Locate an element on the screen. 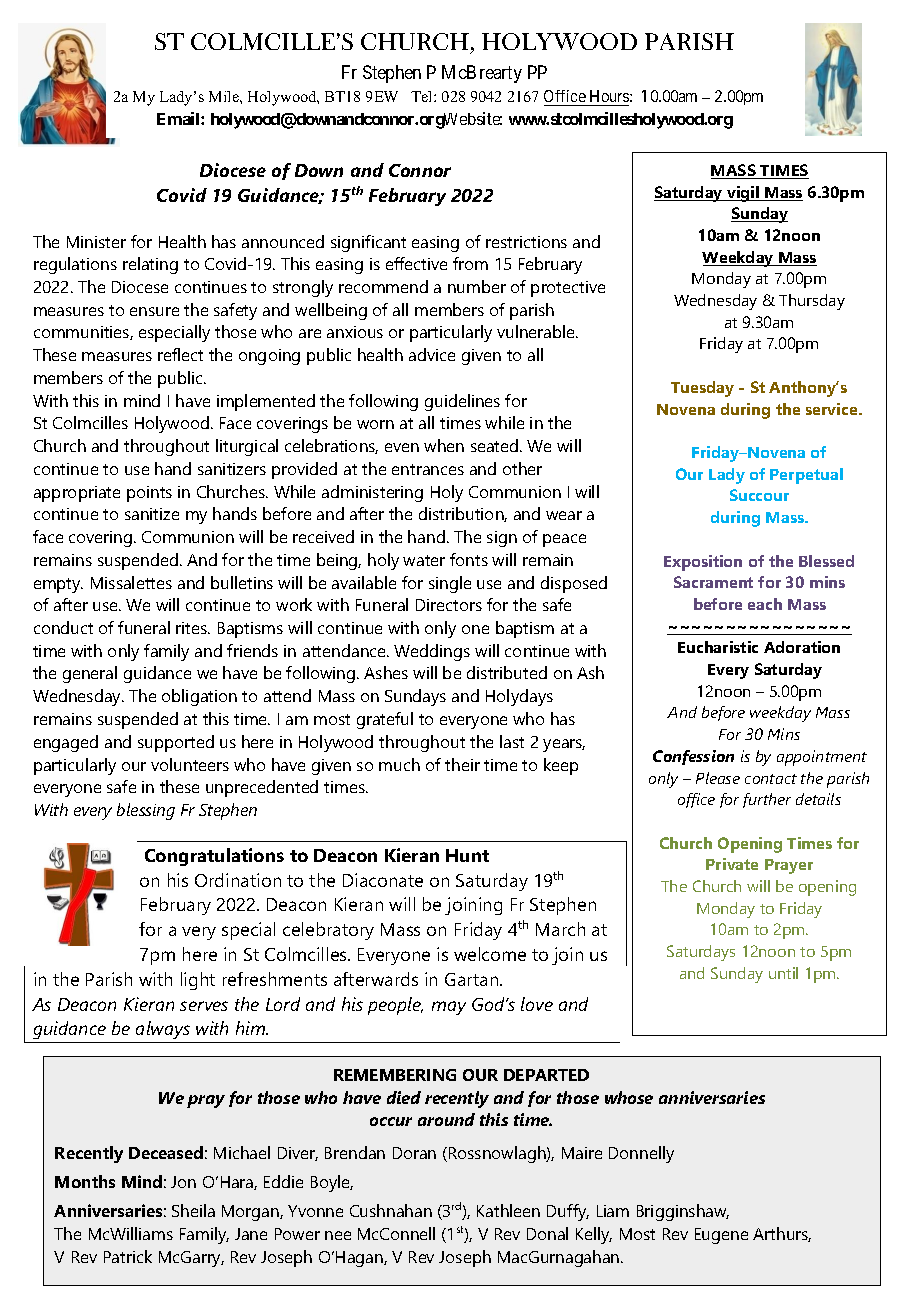 The width and height of the screenshot is (924, 1308). Sheila is located at coordinates (193, 1210).
